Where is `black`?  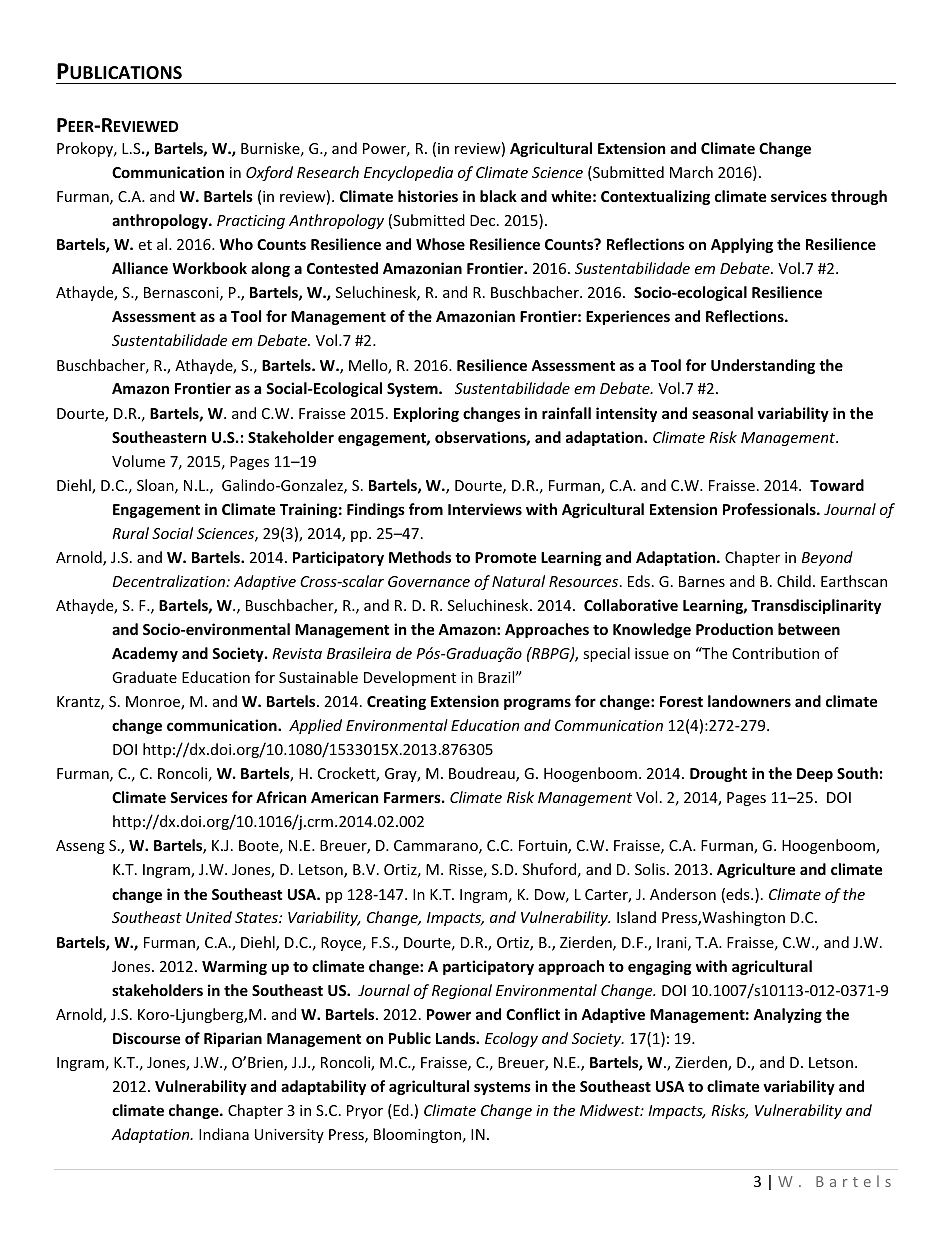
black is located at coordinates (498, 196).
